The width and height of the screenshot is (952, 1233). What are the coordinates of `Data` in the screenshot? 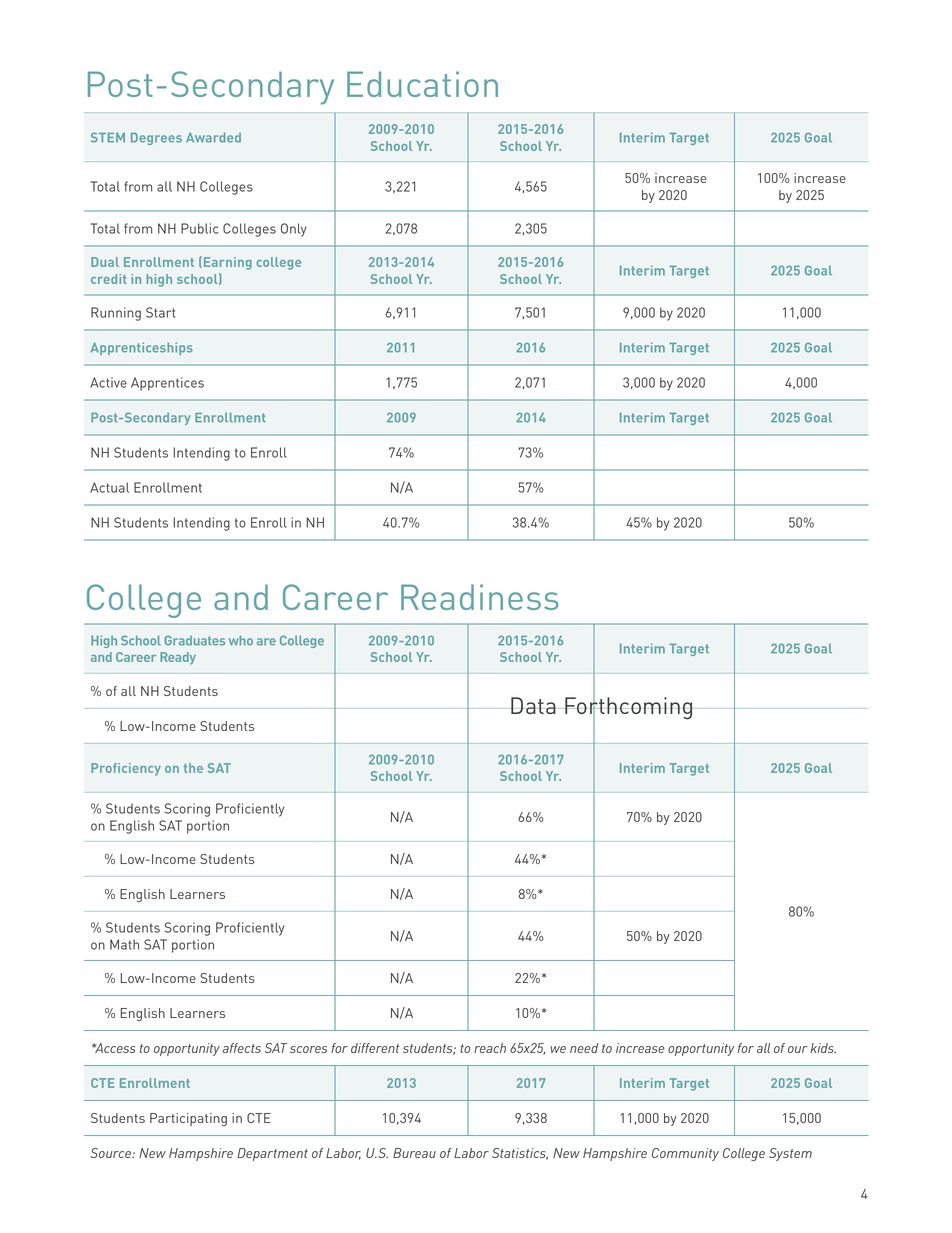 It's located at (533, 705).
